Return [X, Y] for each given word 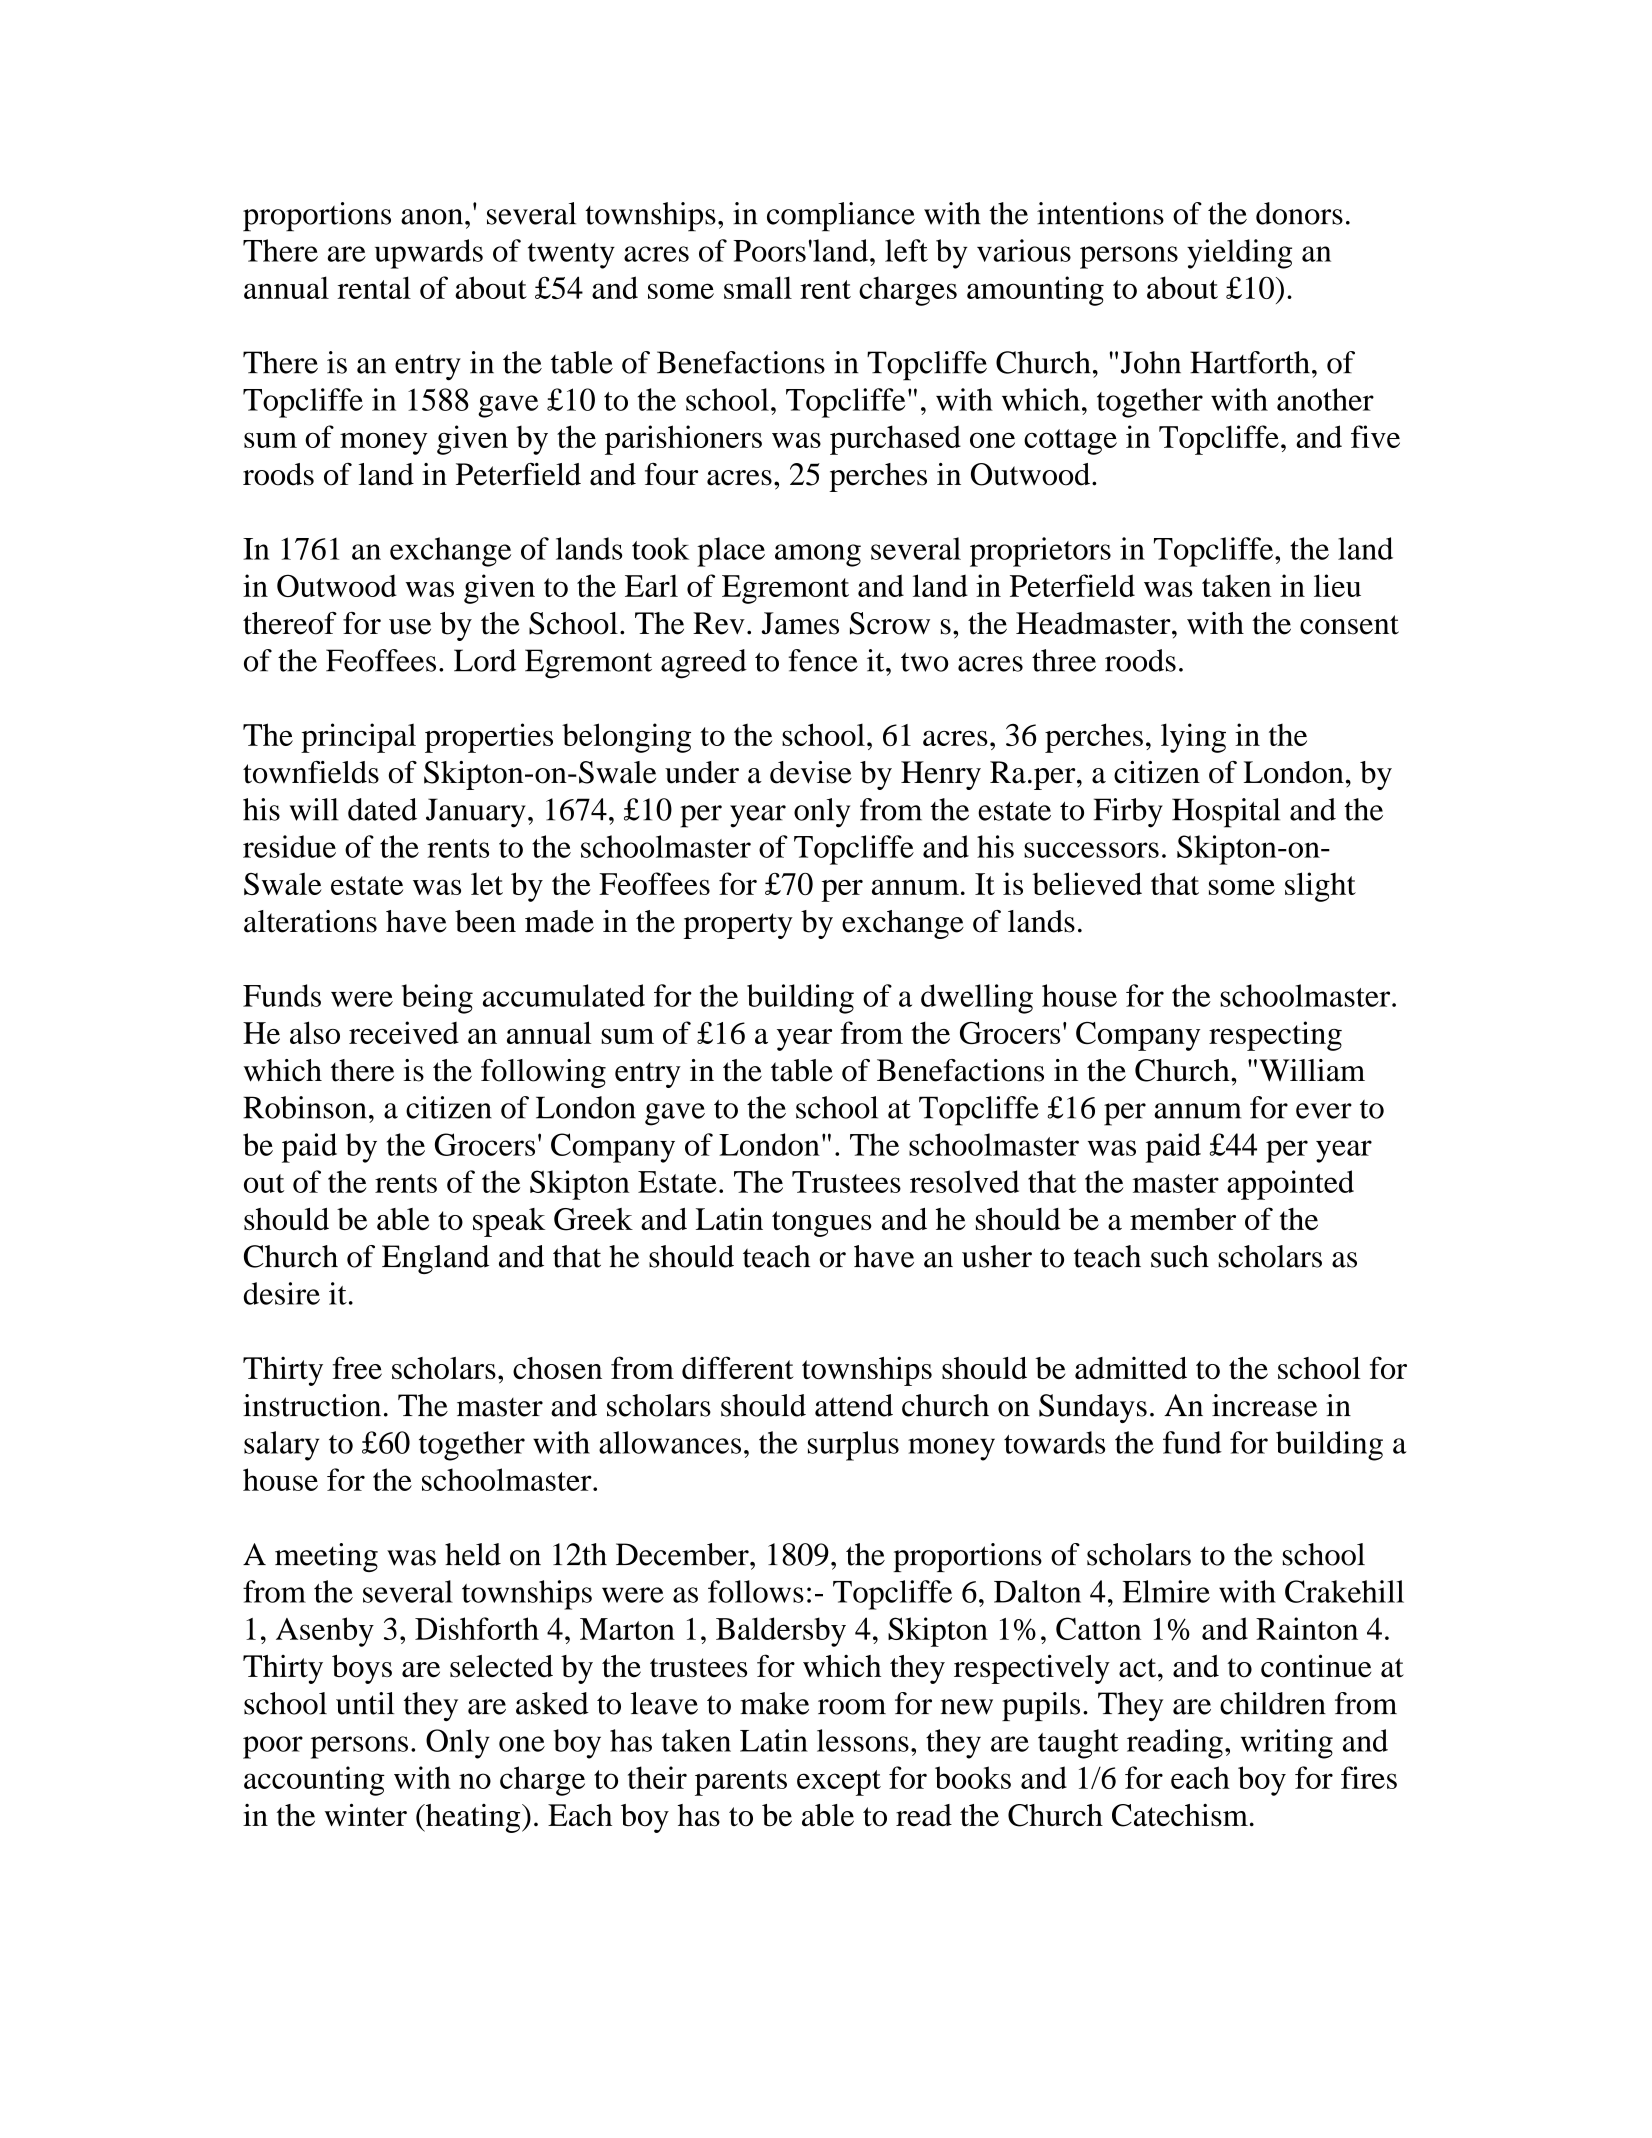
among [818, 555]
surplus [853, 1446]
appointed [1290, 1185]
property [738, 926]
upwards [429, 254]
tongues [822, 1224]
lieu [1337, 585]
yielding [1239, 254]
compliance [841, 217]
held [473, 1554]
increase [1264, 1405]
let [487, 884]
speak [509, 1222]
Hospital [1226, 813]
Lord [485, 660]
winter [365, 1815]
